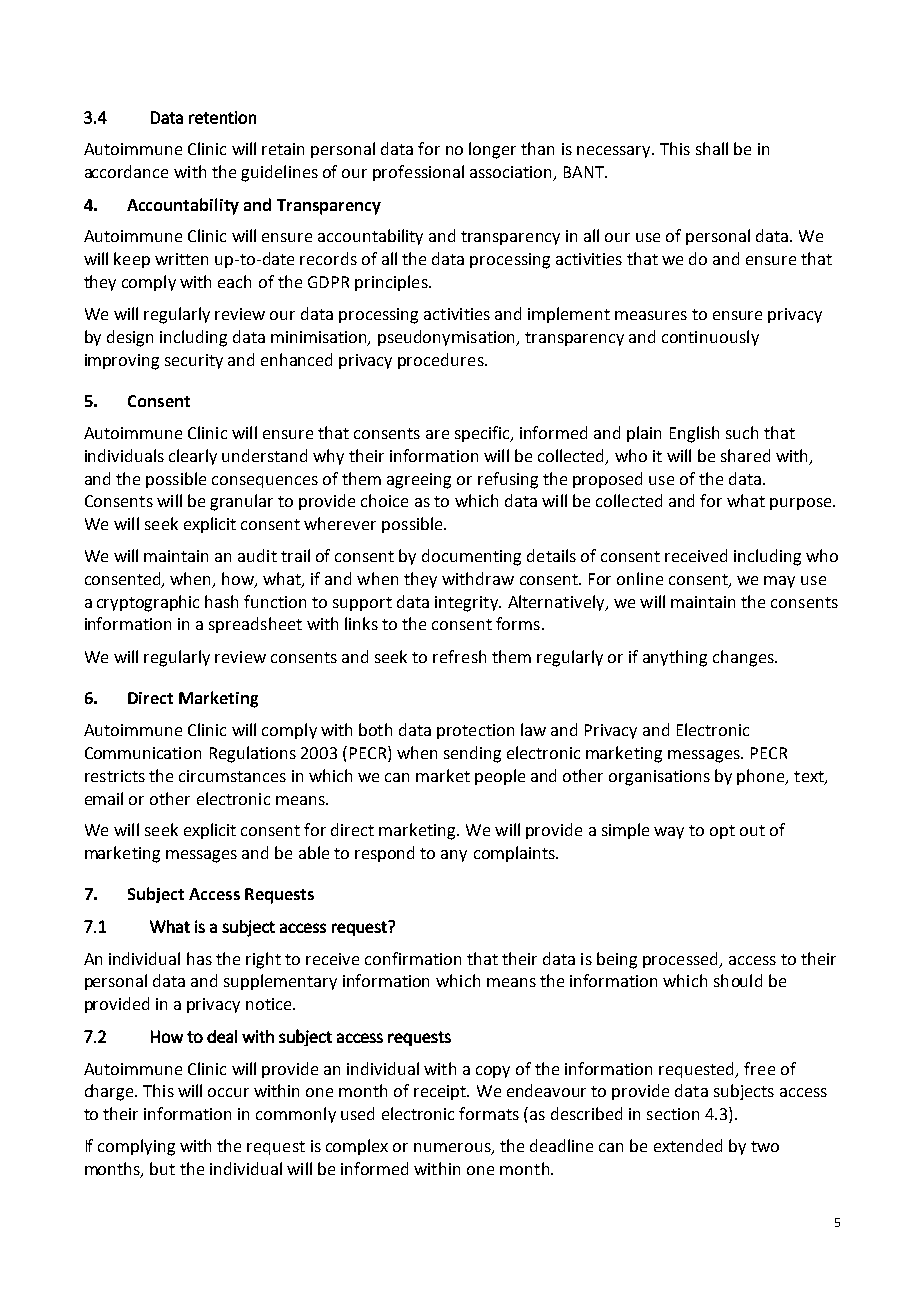 This document has height=1308, width=924. What do you see at coordinates (459, 656) in the document?
I see `refresh` at bounding box center [459, 656].
